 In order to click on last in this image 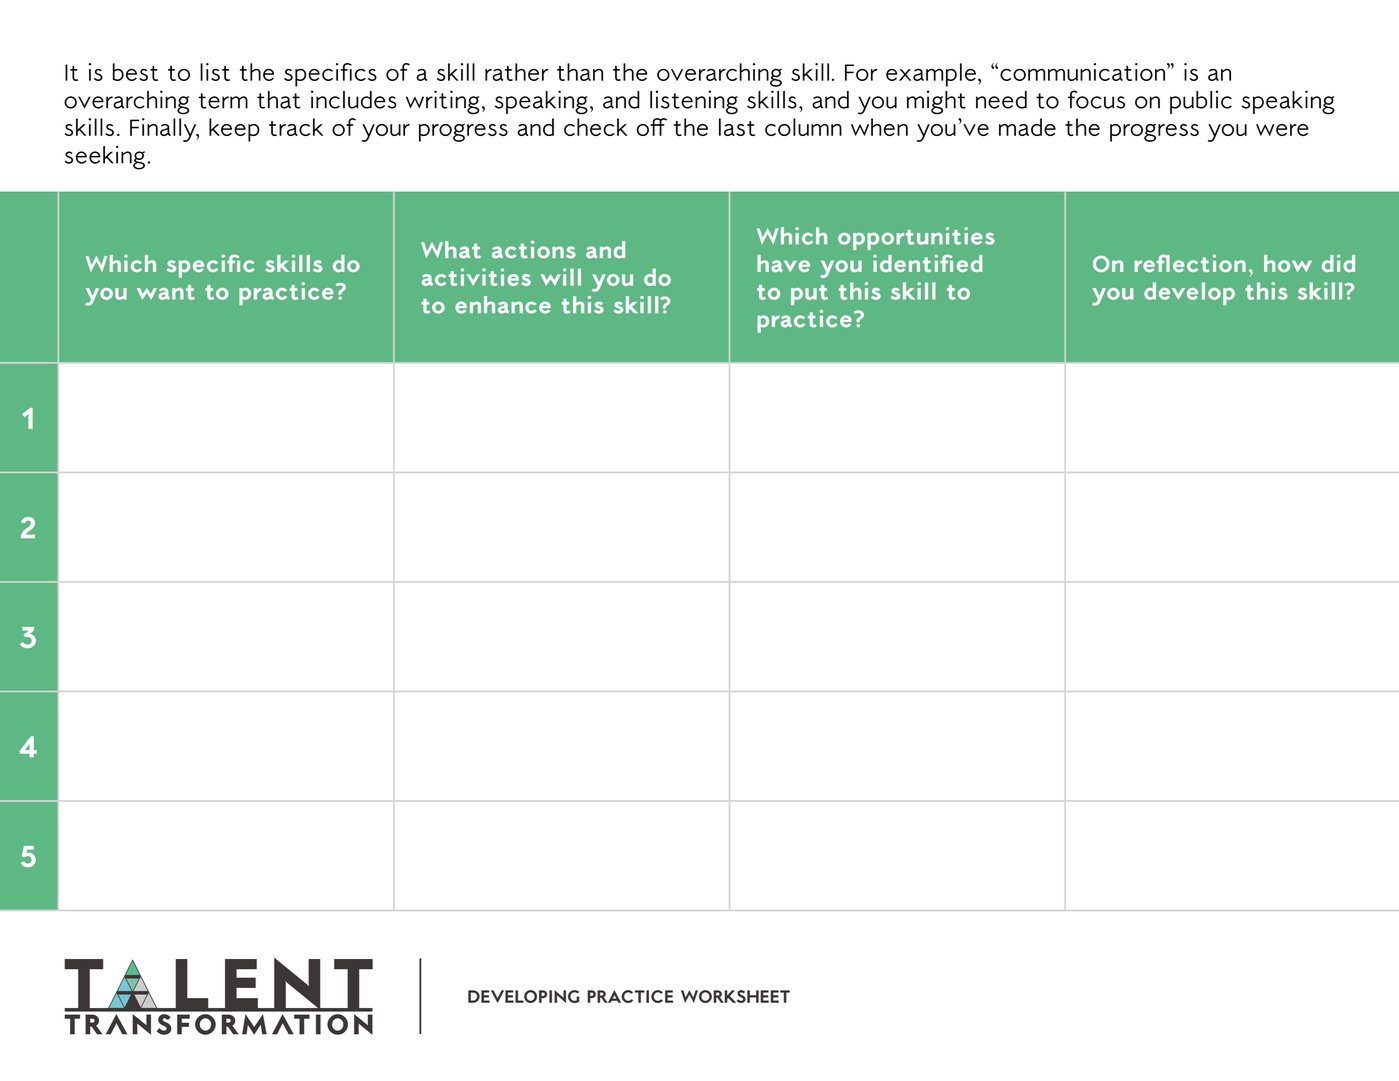, I will do `click(737, 127)`.
